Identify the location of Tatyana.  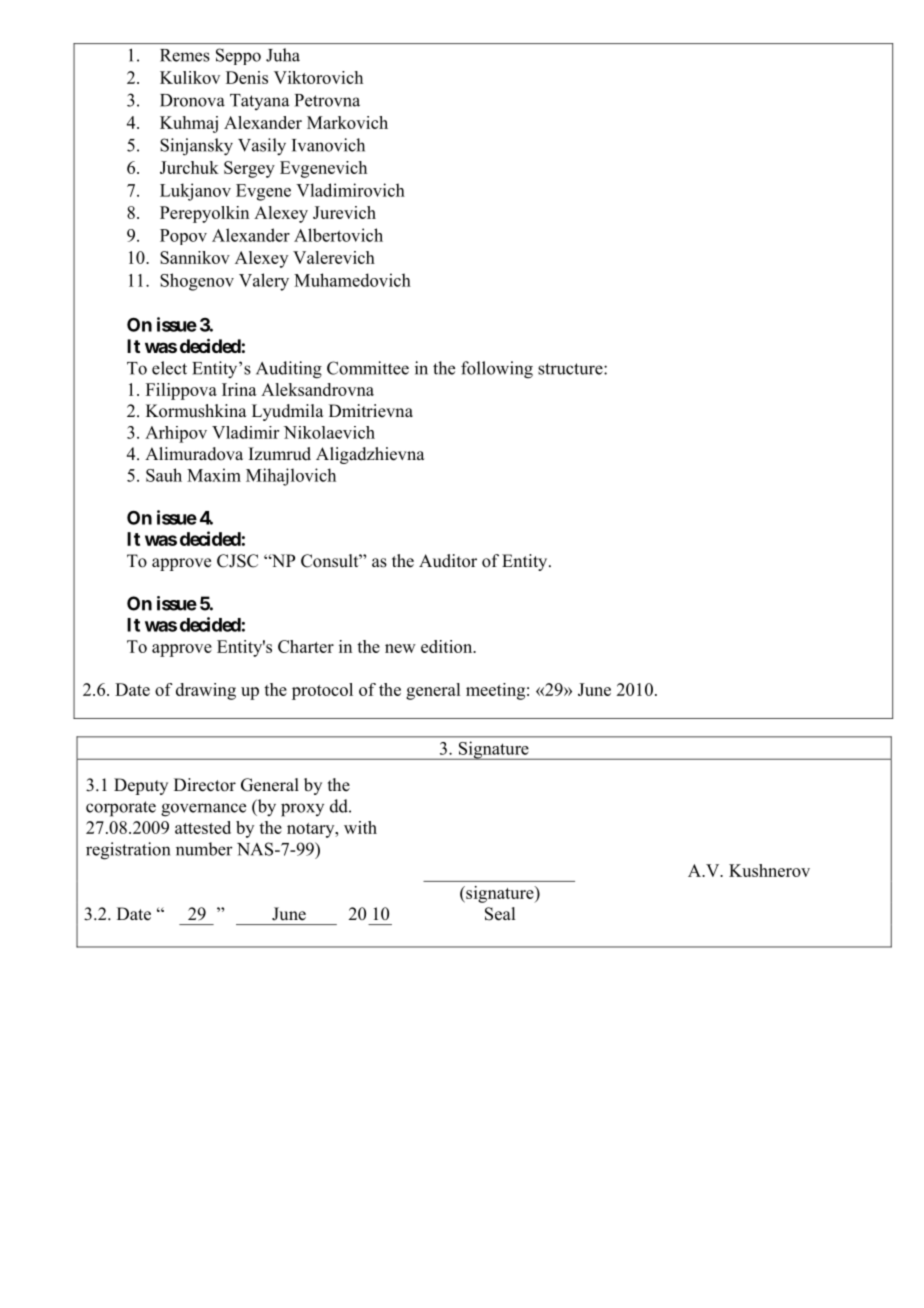
(259, 102).
